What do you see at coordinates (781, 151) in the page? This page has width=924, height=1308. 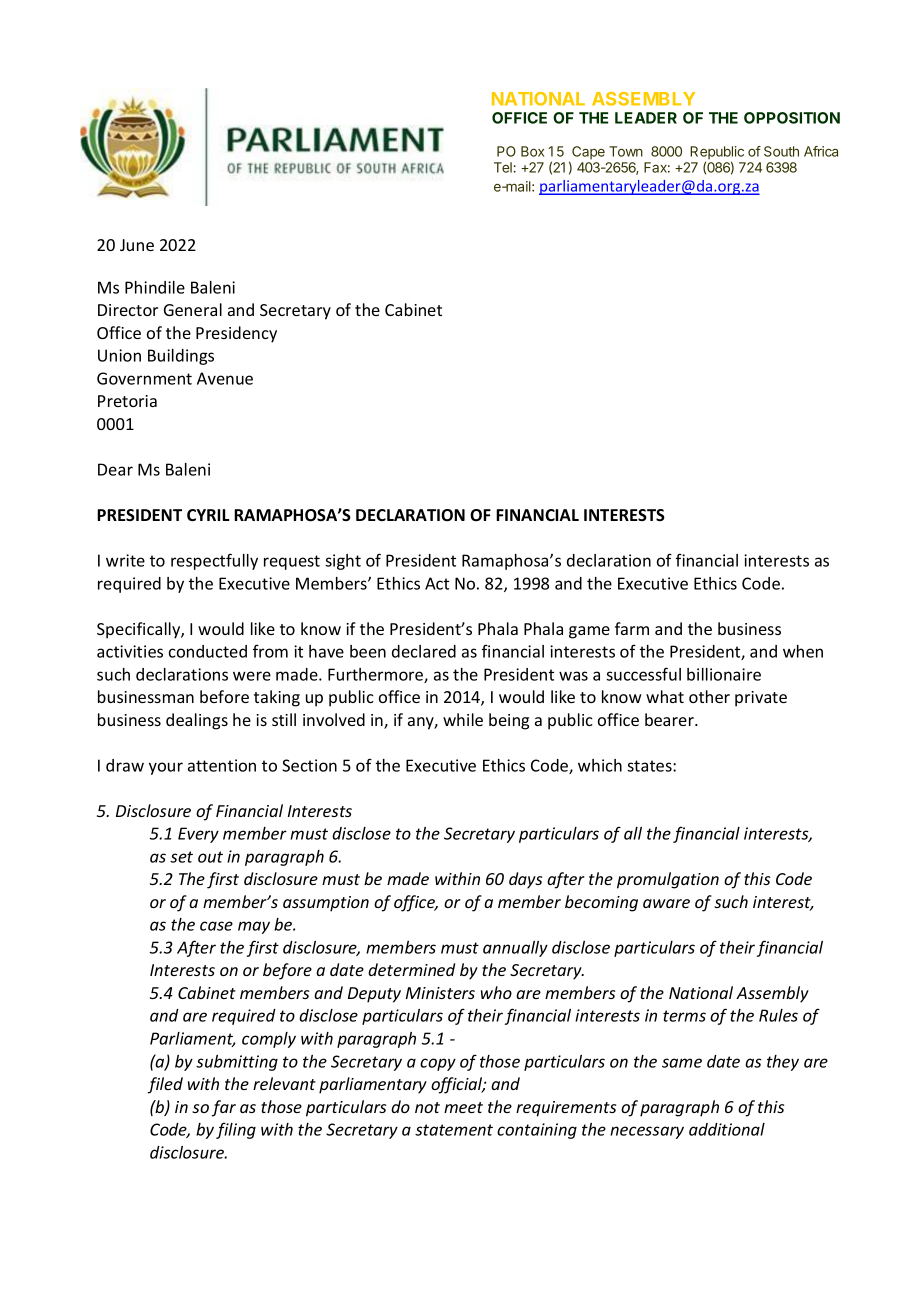 I see `South` at bounding box center [781, 151].
